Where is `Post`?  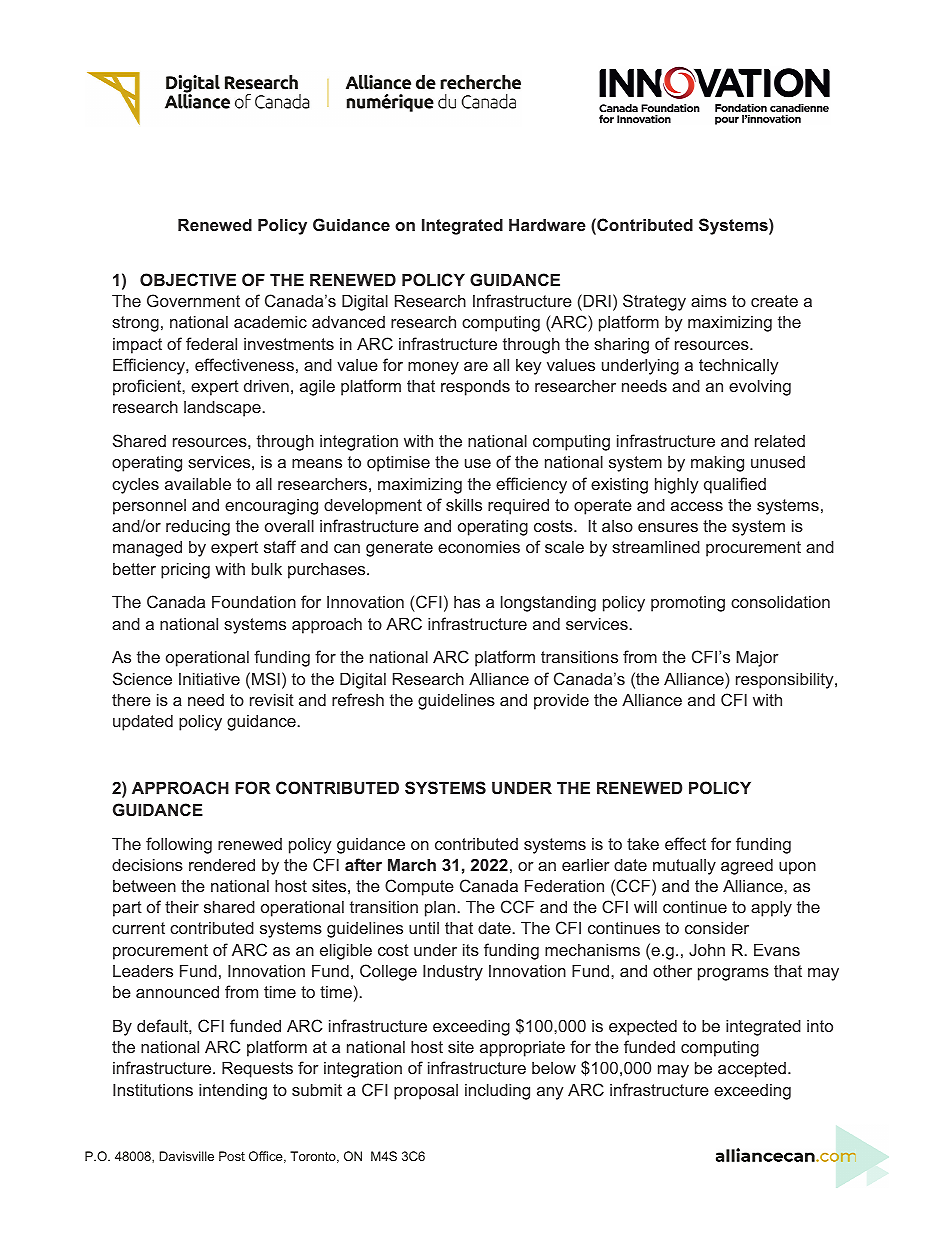 Post is located at coordinates (232, 1156).
